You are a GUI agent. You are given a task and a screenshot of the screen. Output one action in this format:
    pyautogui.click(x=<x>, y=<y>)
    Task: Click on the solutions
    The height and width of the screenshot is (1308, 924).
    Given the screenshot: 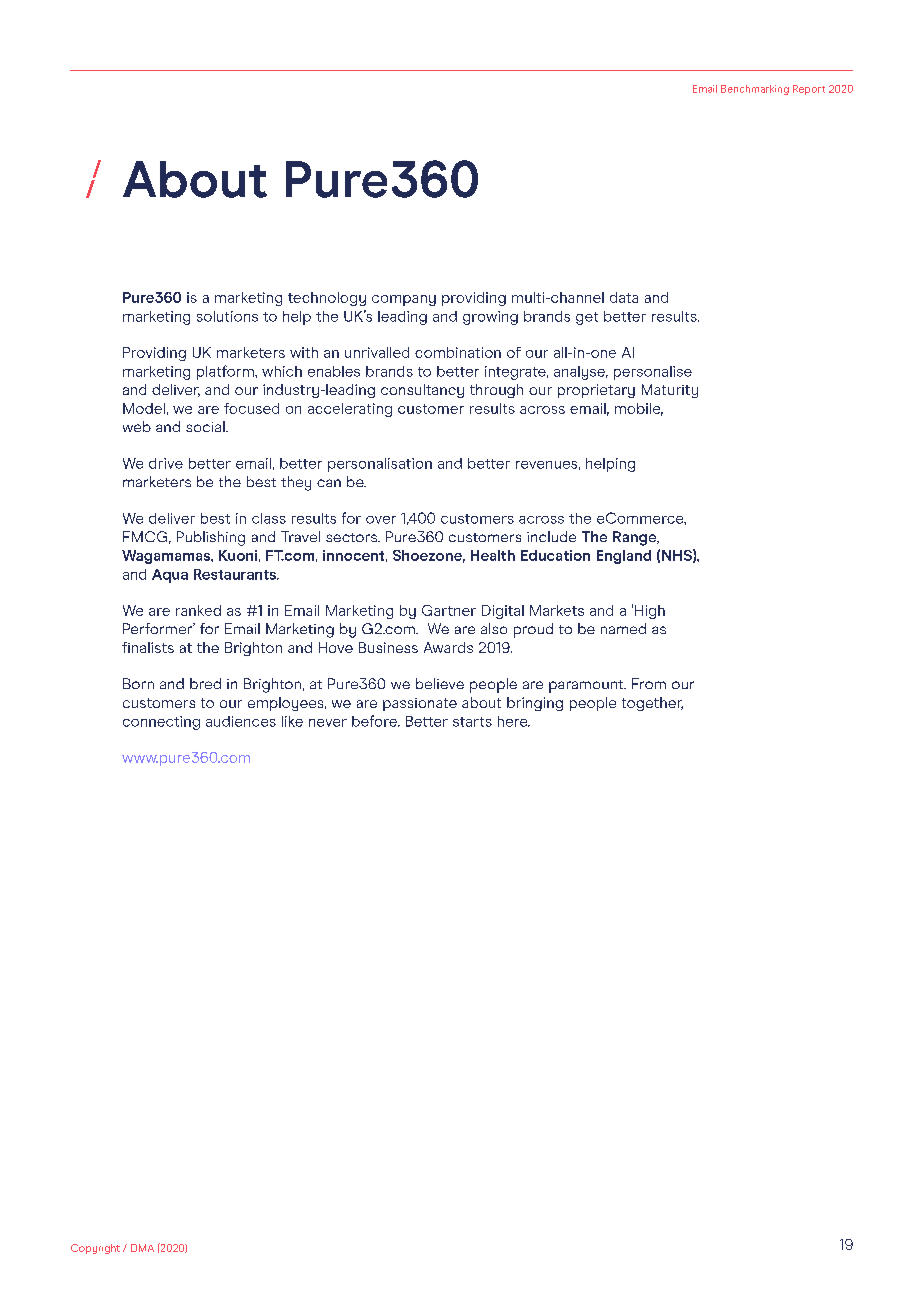 What is the action you would take?
    pyautogui.click(x=227, y=316)
